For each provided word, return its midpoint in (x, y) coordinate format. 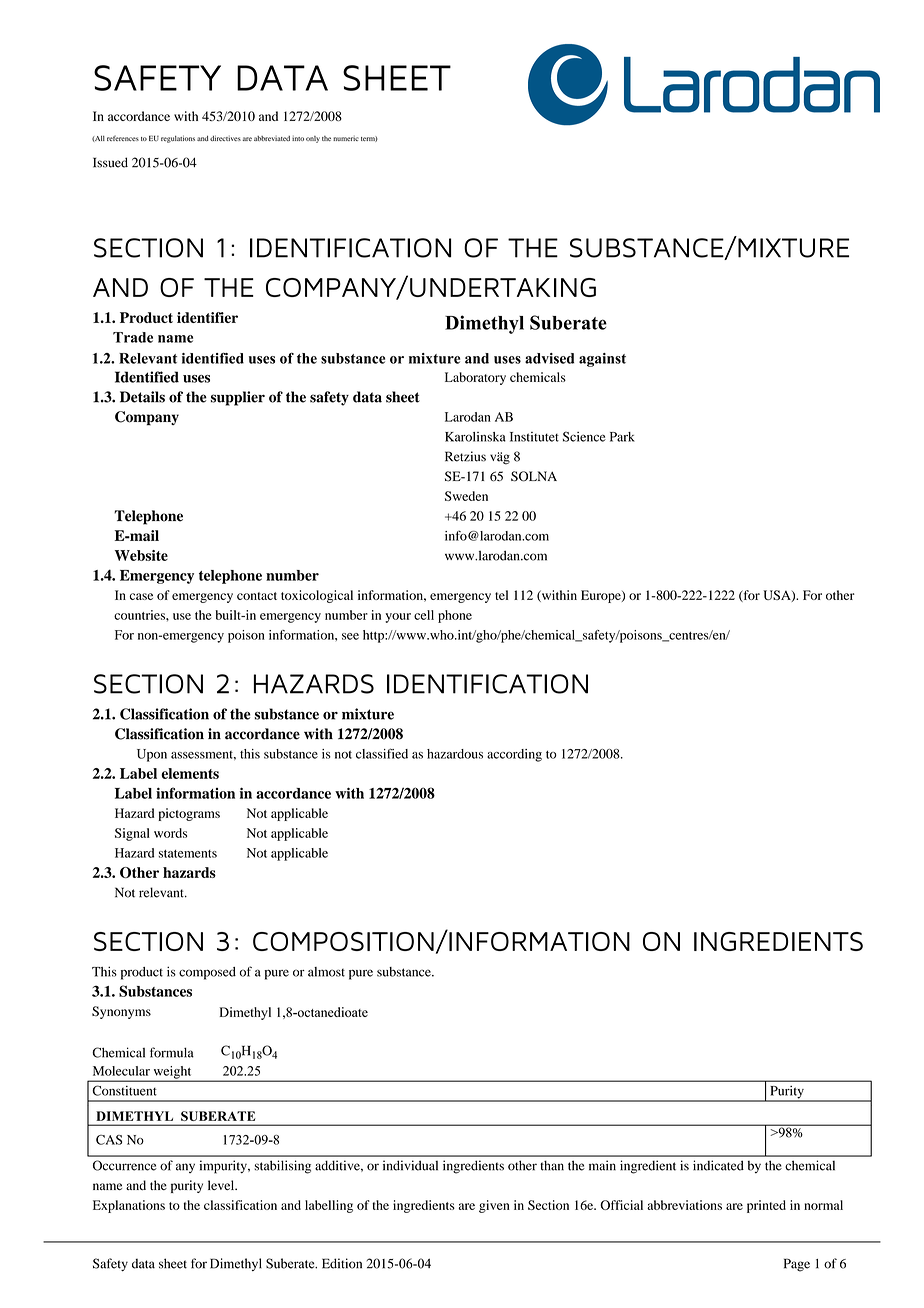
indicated (718, 1165)
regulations (178, 139)
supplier (237, 398)
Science (584, 436)
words (170, 833)
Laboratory (475, 378)
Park (622, 437)
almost (326, 972)
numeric (346, 138)
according (514, 755)
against (602, 360)
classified (382, 753)
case (141, 596)
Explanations (129, 1206)
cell (424, 615)
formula (172, 1052)
